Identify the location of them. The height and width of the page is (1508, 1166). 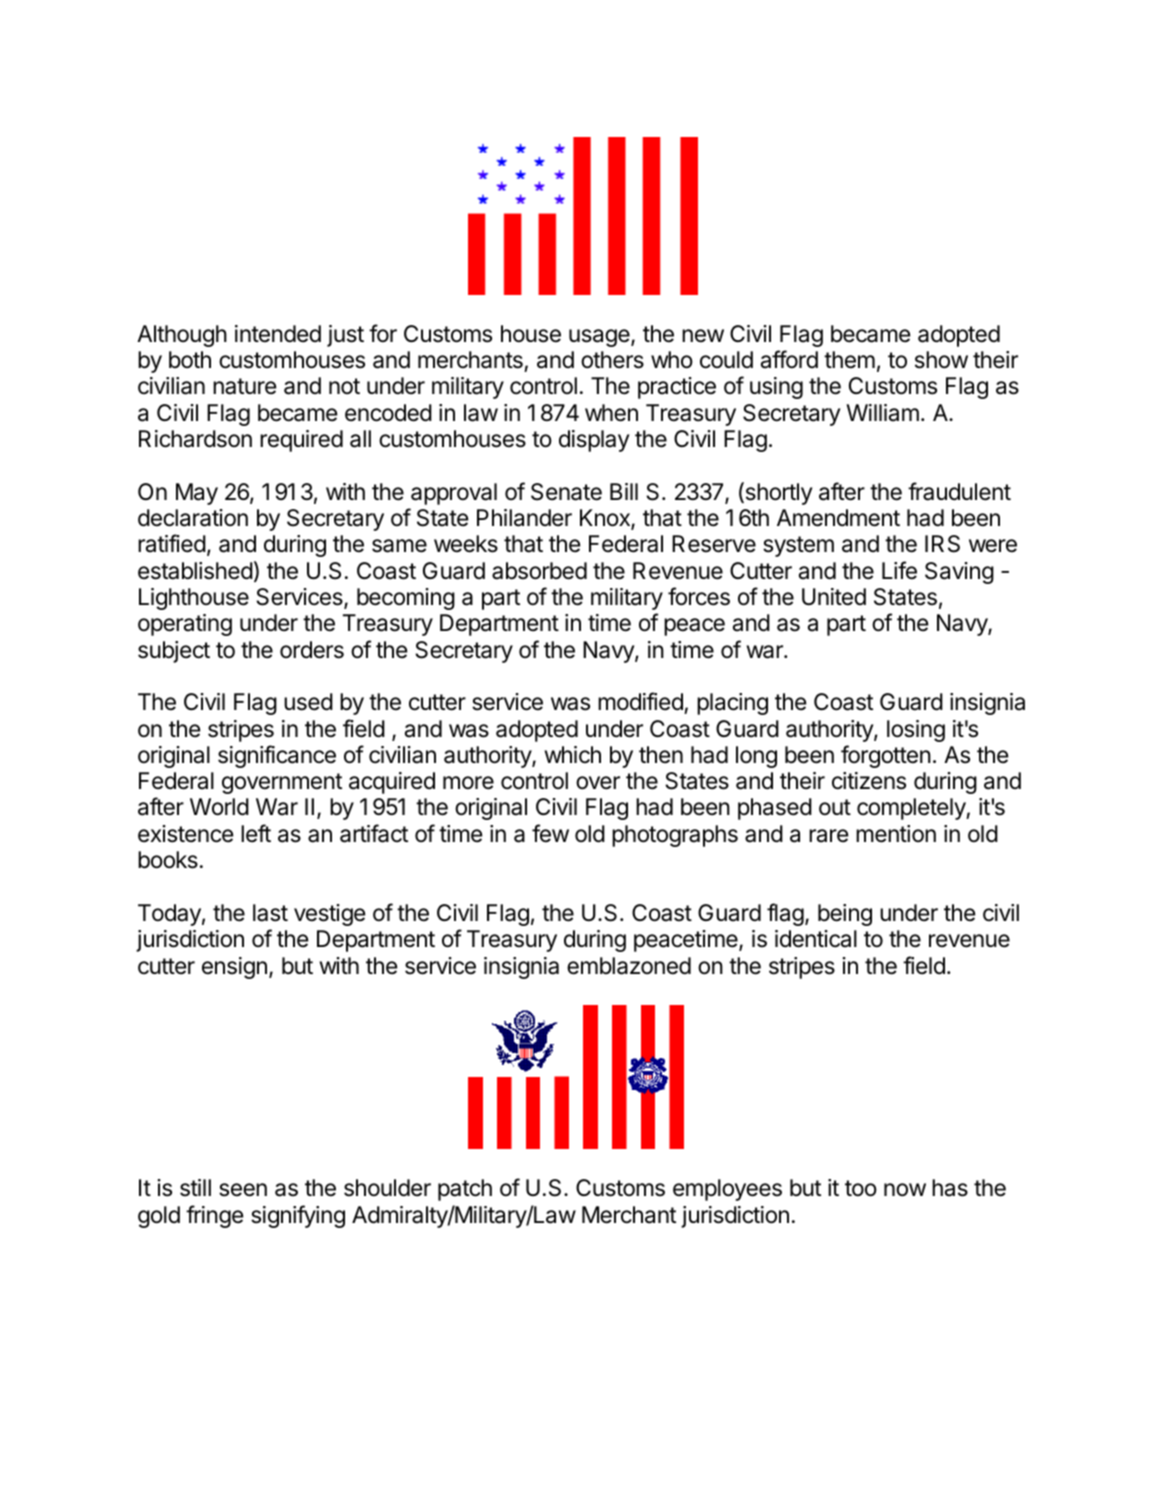
(849, 360).
